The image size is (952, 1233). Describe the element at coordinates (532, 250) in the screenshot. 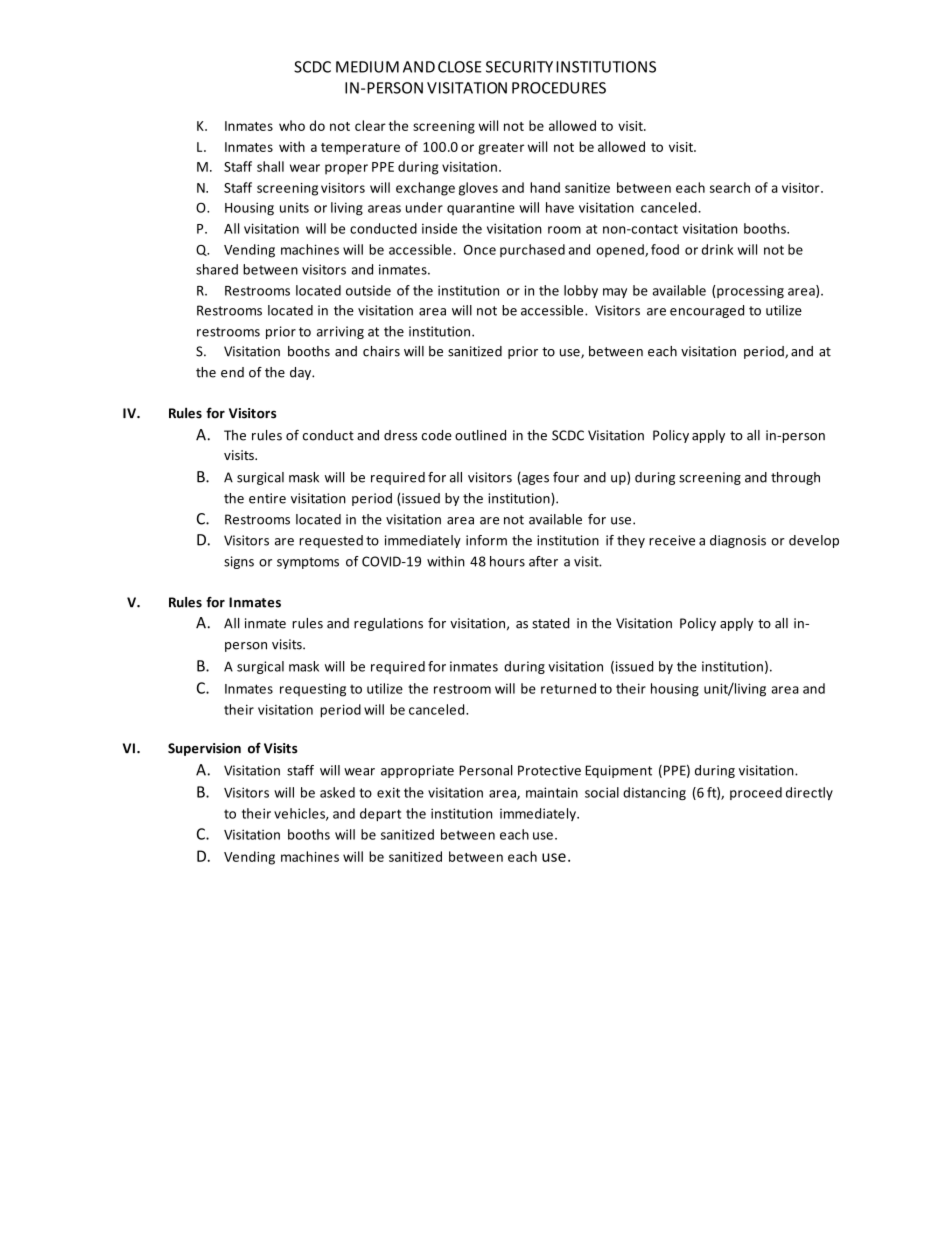

I see `purchased` at that location.
